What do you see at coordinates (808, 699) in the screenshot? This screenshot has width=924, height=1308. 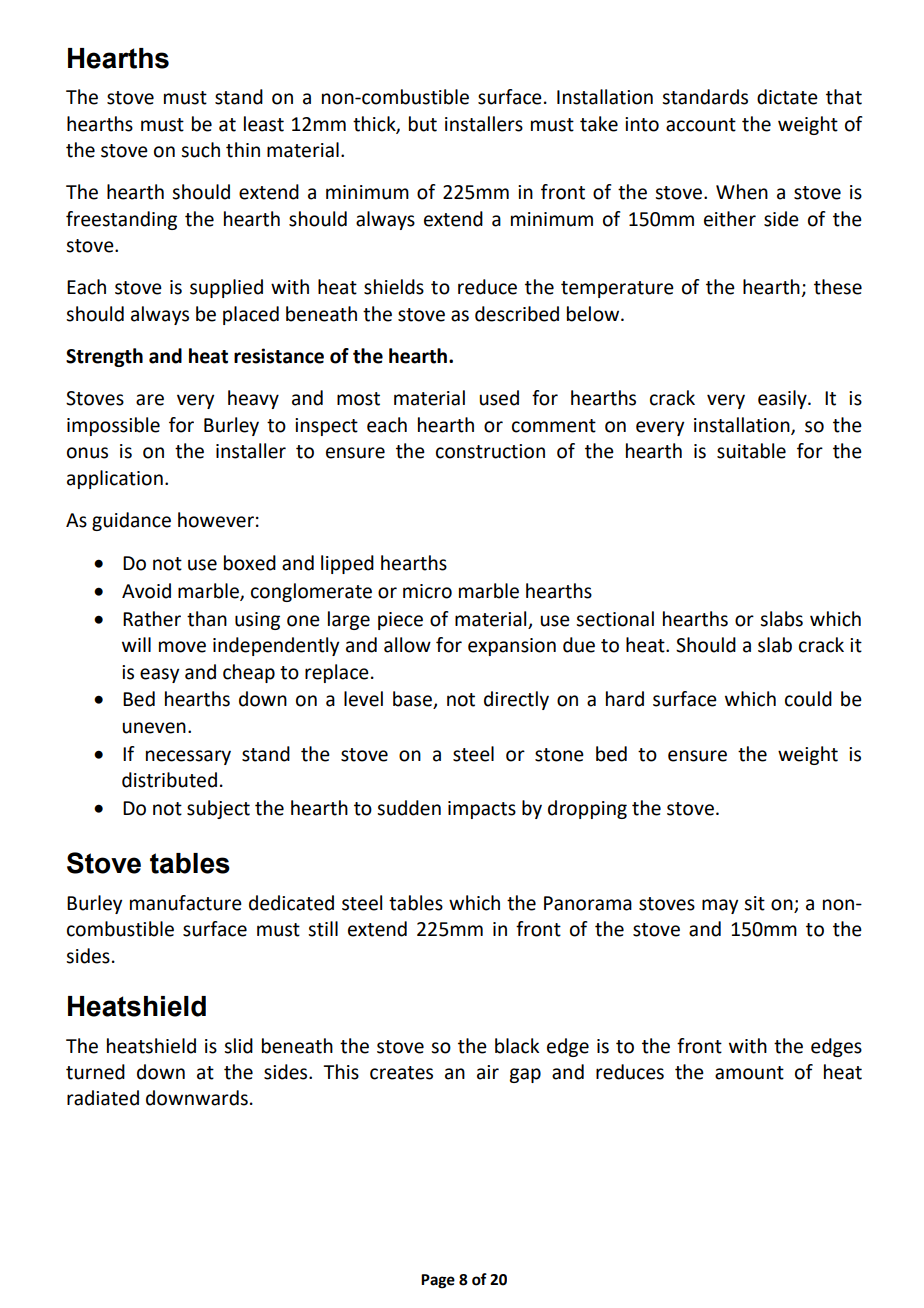 I see `could` at bounding box center [808, 699].
